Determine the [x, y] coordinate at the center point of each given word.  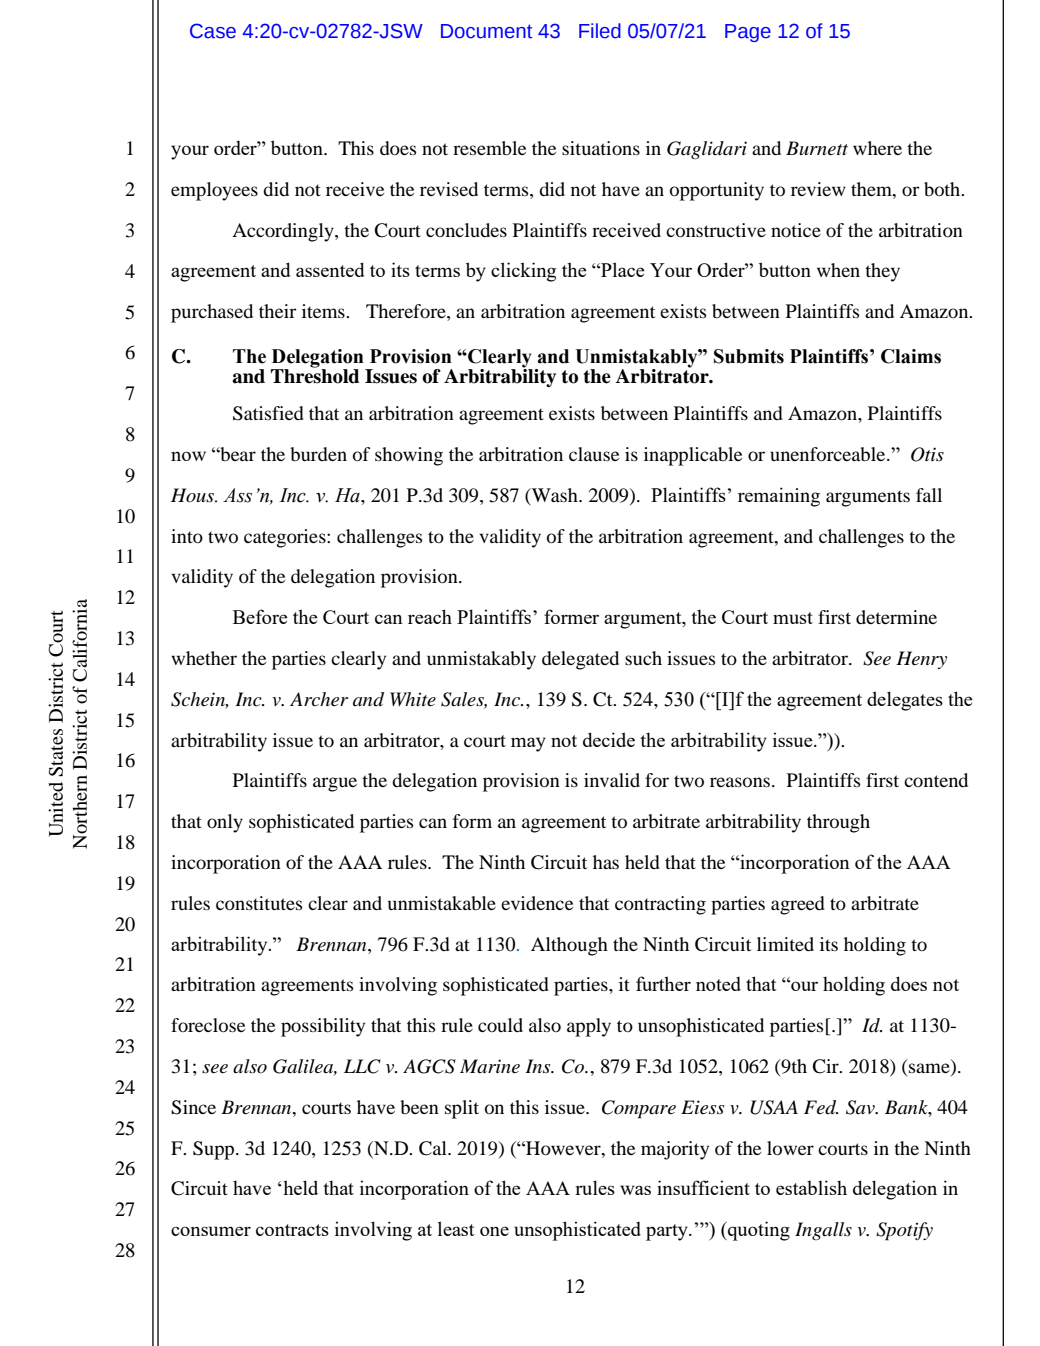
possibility [323, 1027]
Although [569, 946]
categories [286, 538]
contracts [292, 1230]
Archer [319, 699]
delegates [905, 701]
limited [785, 944]
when [838, 270]
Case [213, 31]
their [278, 311]
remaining [779, 497]
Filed [600, 31]
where [877, 148]
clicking [523, 272]
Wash [554, 496]
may [528, 744]
